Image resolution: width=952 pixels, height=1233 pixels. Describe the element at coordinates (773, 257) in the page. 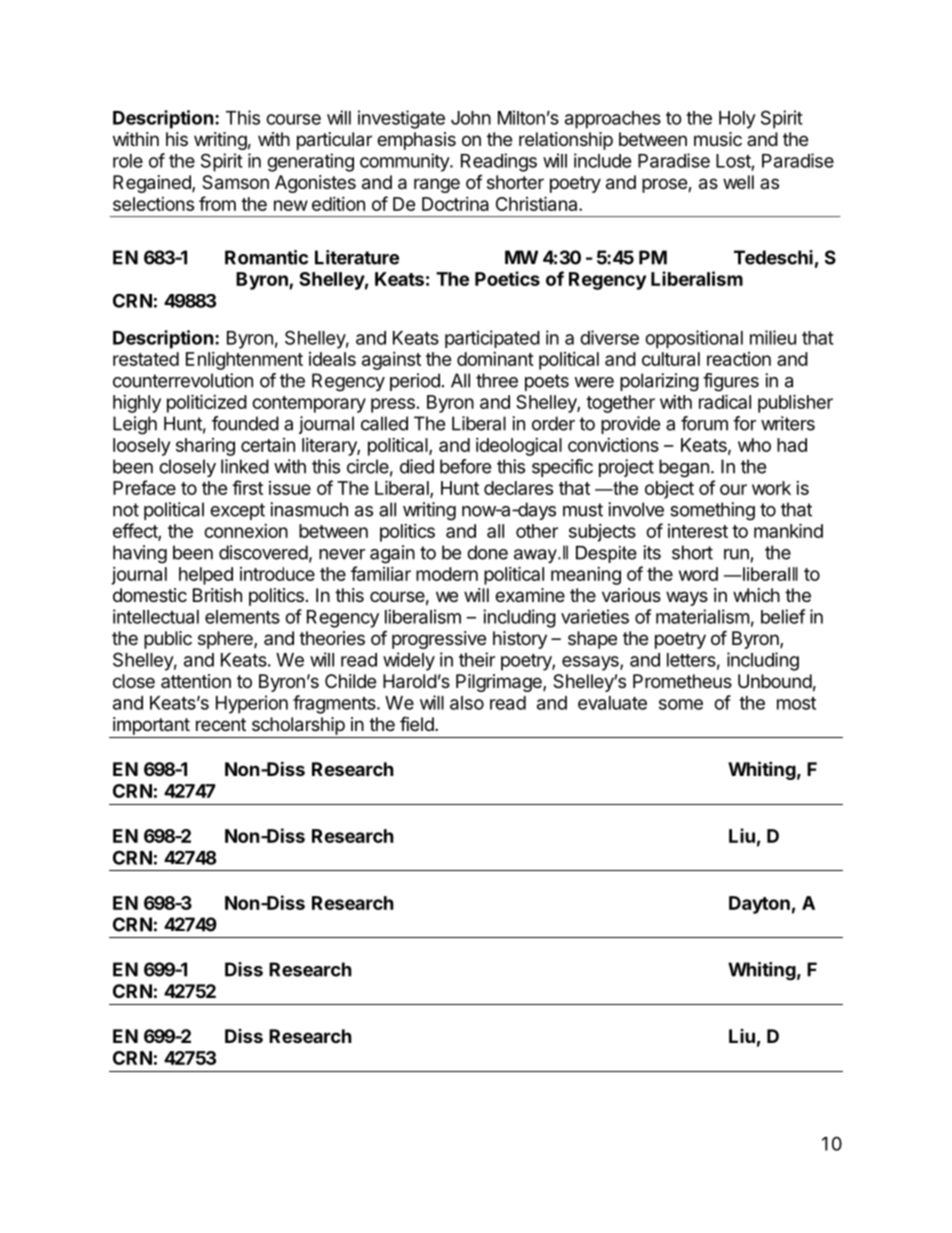

I see `Tedeschi` at that location.
